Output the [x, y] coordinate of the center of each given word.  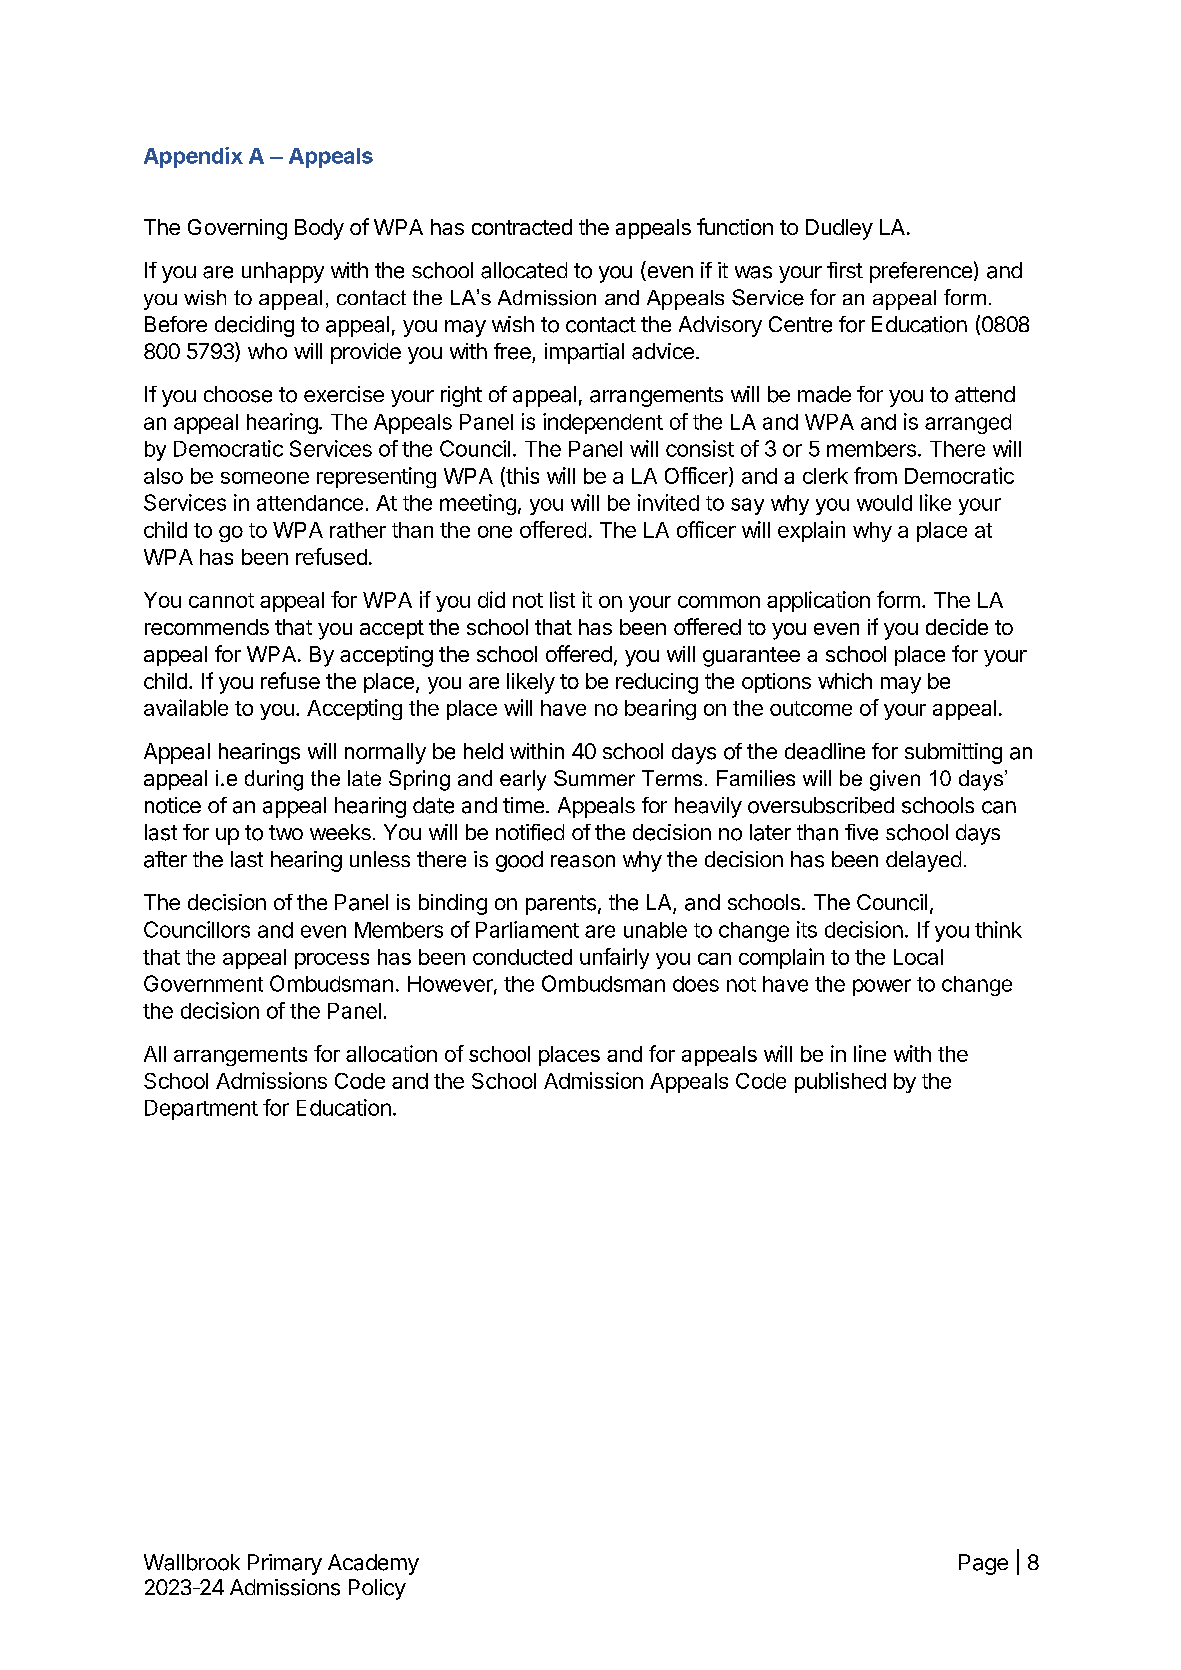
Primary [285, 1564]
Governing [237, 229]
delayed [923, 861]
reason [583, 861]
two [286, 832]
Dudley [839, 229]
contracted [522, 227]
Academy [373, 1564]
